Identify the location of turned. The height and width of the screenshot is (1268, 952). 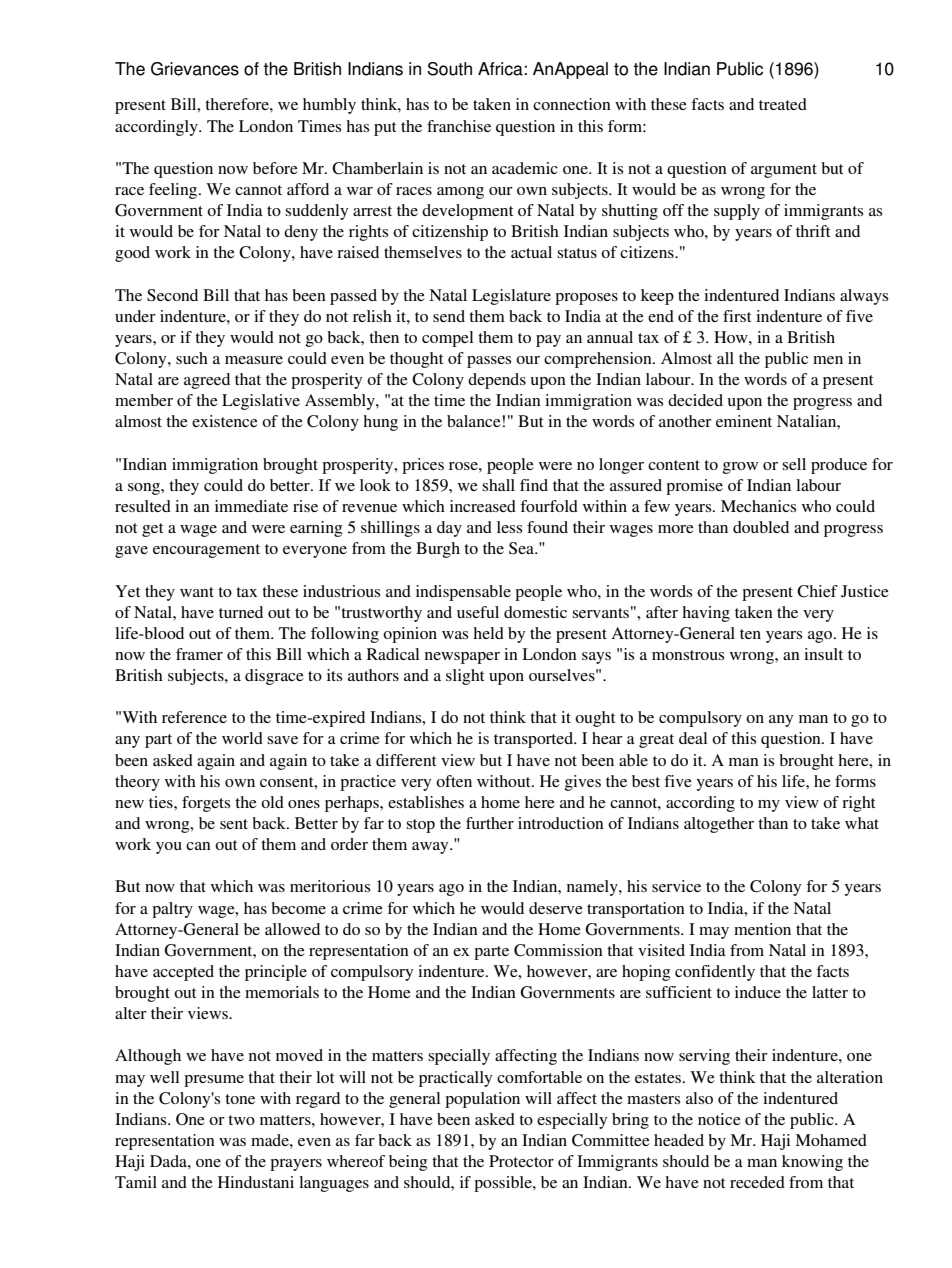
(241, 612).
